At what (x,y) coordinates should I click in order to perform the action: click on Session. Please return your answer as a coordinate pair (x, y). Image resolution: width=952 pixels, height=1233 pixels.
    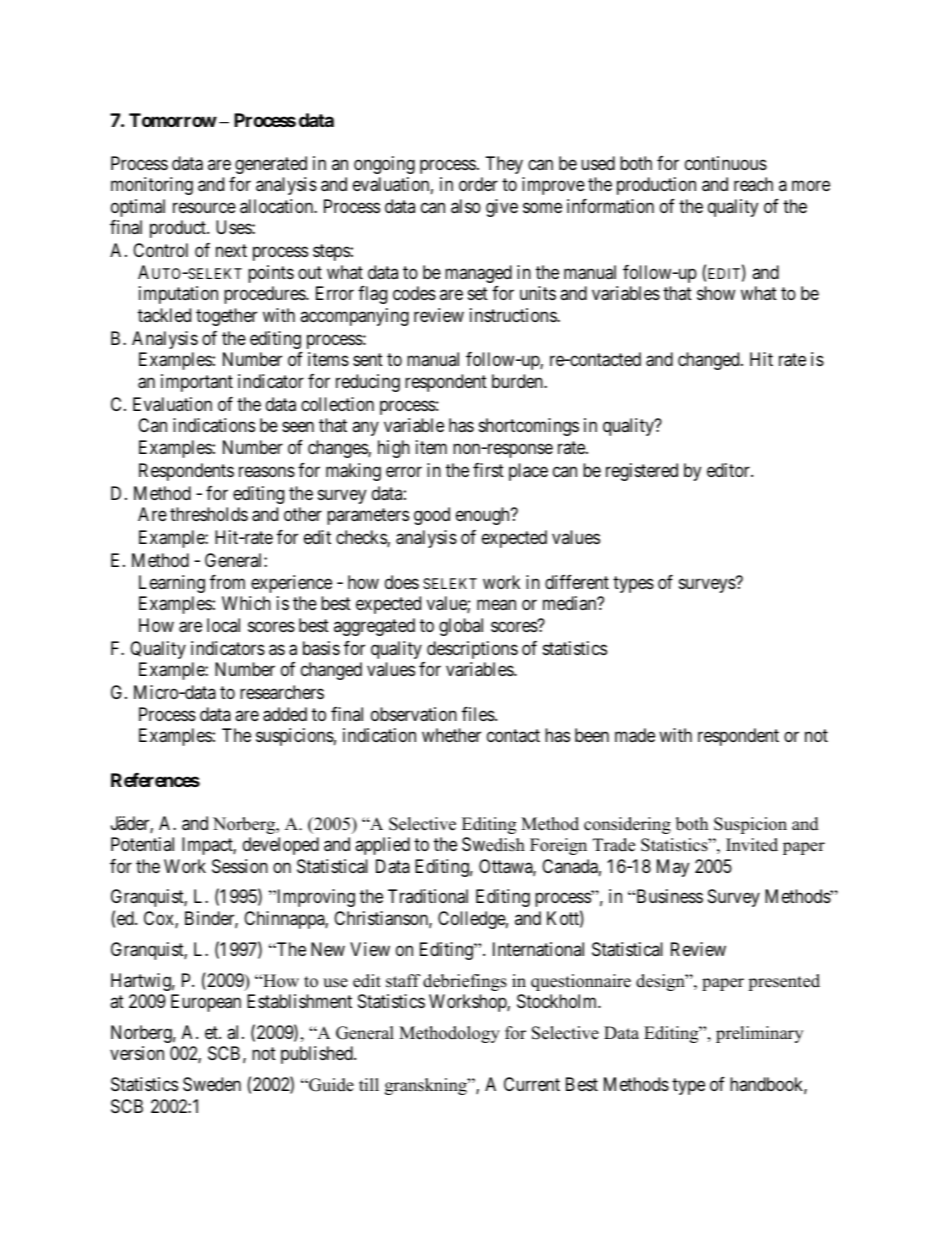
    Looking at the image, I should click on (240, 866).
